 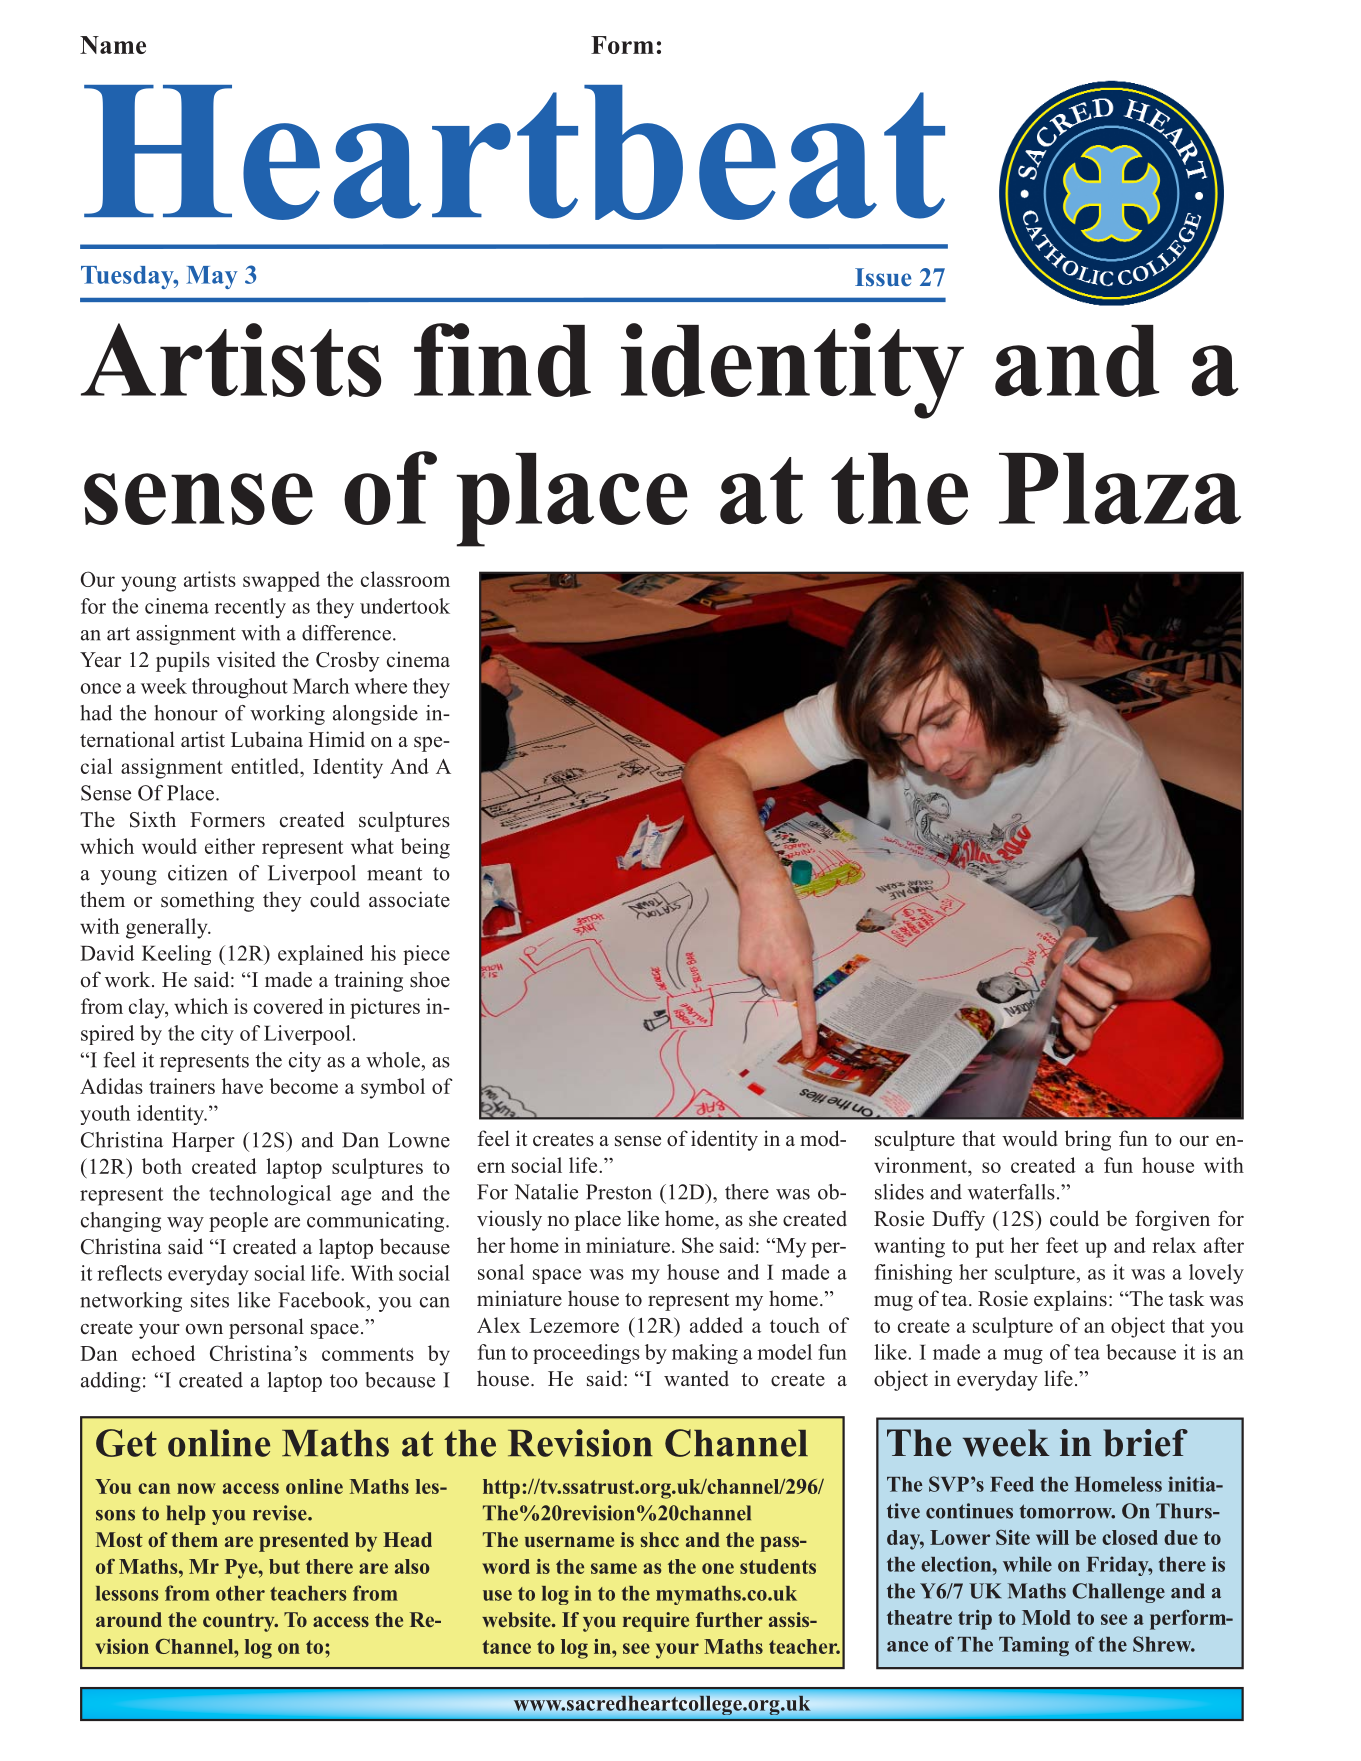 What do you see at coordinates (502, 360) in the screenshot?
I see `find` at bounding box center [502, 360].
